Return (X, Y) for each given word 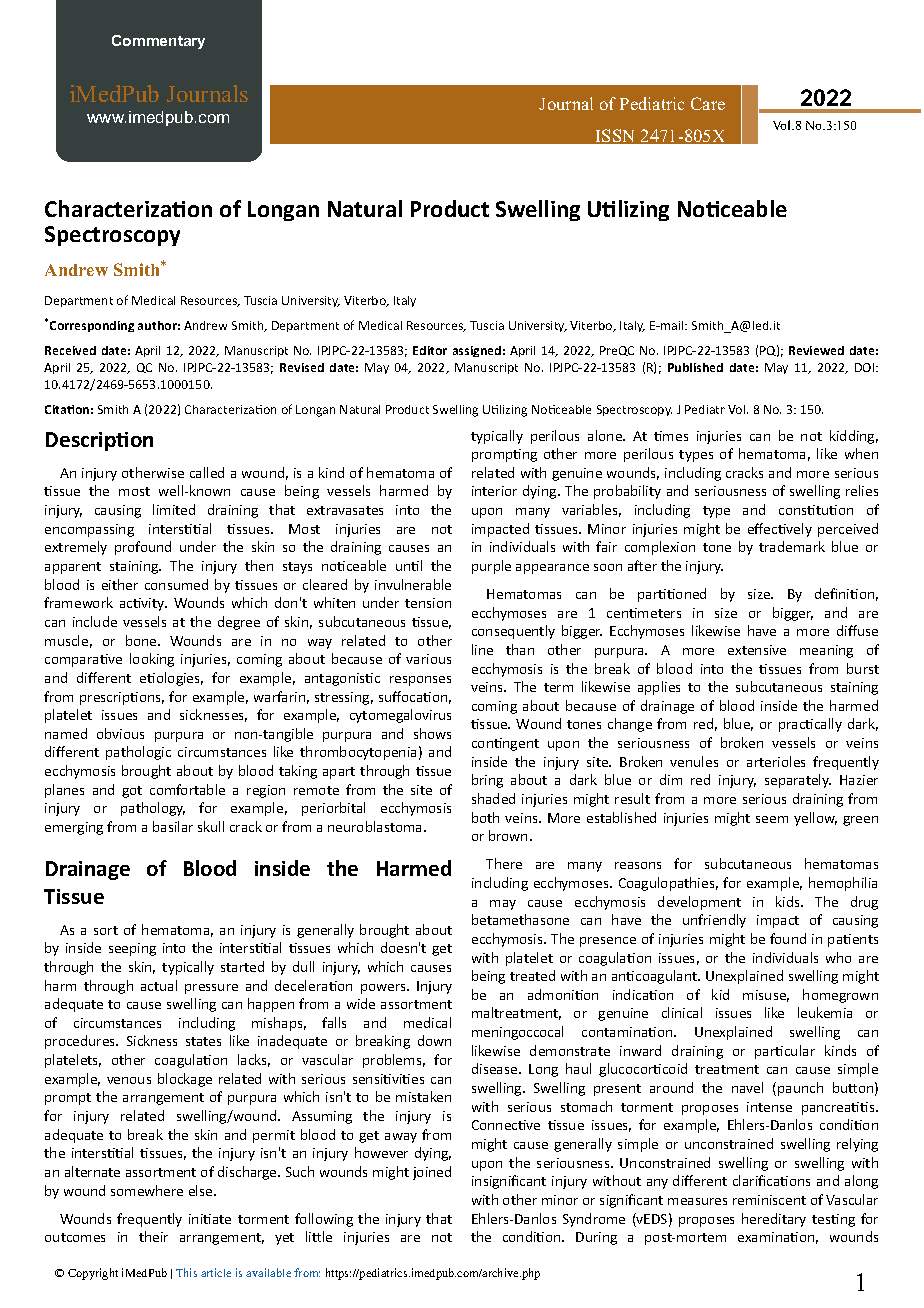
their (153, 1236)
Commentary (158, 42)
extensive (757, 650)
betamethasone (520, 919)
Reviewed (816, 350)
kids (789, 901)
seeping (132, 949)
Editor (430, 350)
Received (70, 350)
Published (695, 367)
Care (708, 103)
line (482, 649)
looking (152, 660)
